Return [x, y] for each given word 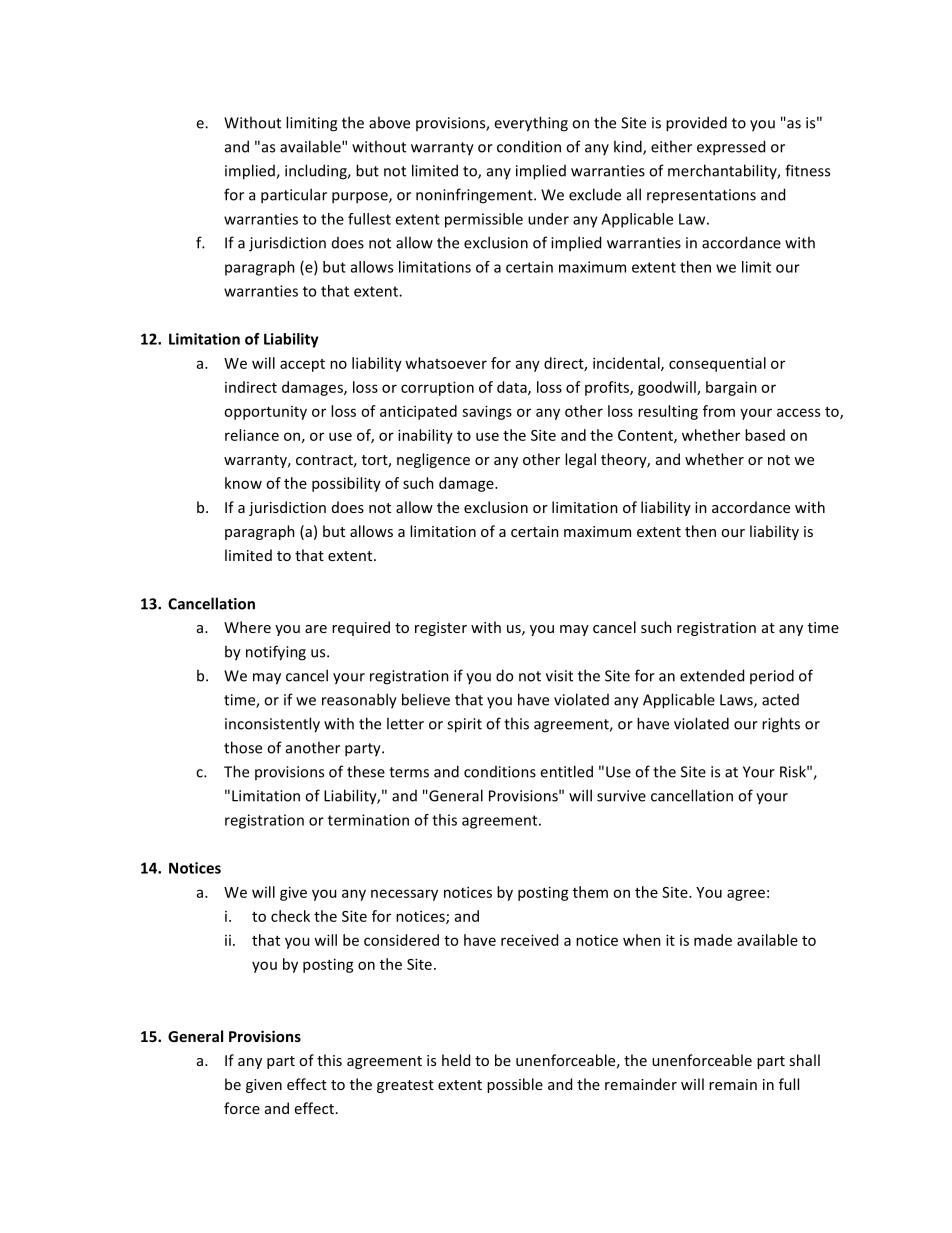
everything [531, 124]
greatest [405, 1086]
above [389, 122]
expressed [731, 148]
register [441, 629]
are [316, 629]
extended [712, 675]
